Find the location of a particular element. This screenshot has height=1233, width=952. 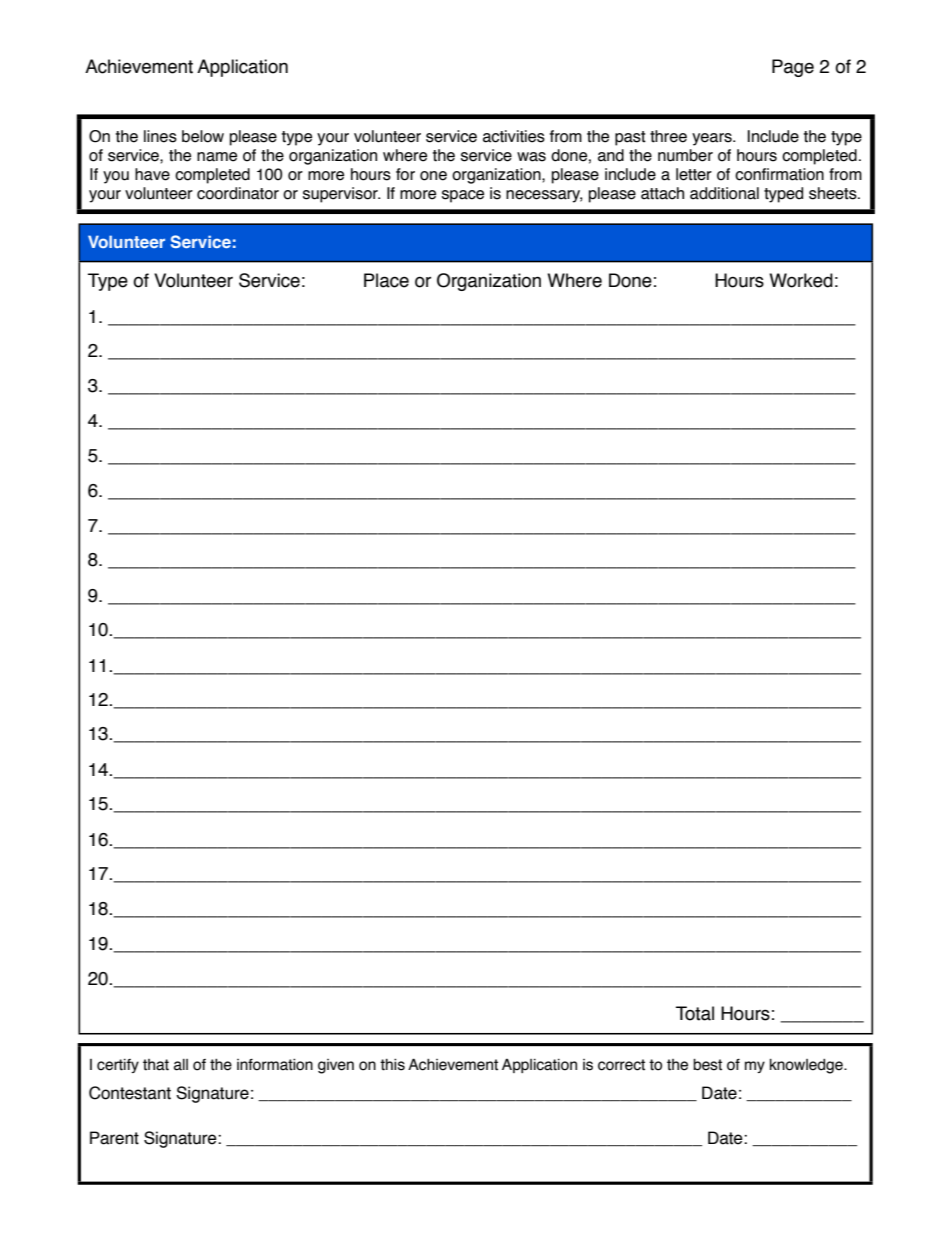

additional is located at coordinates (724, 193).
